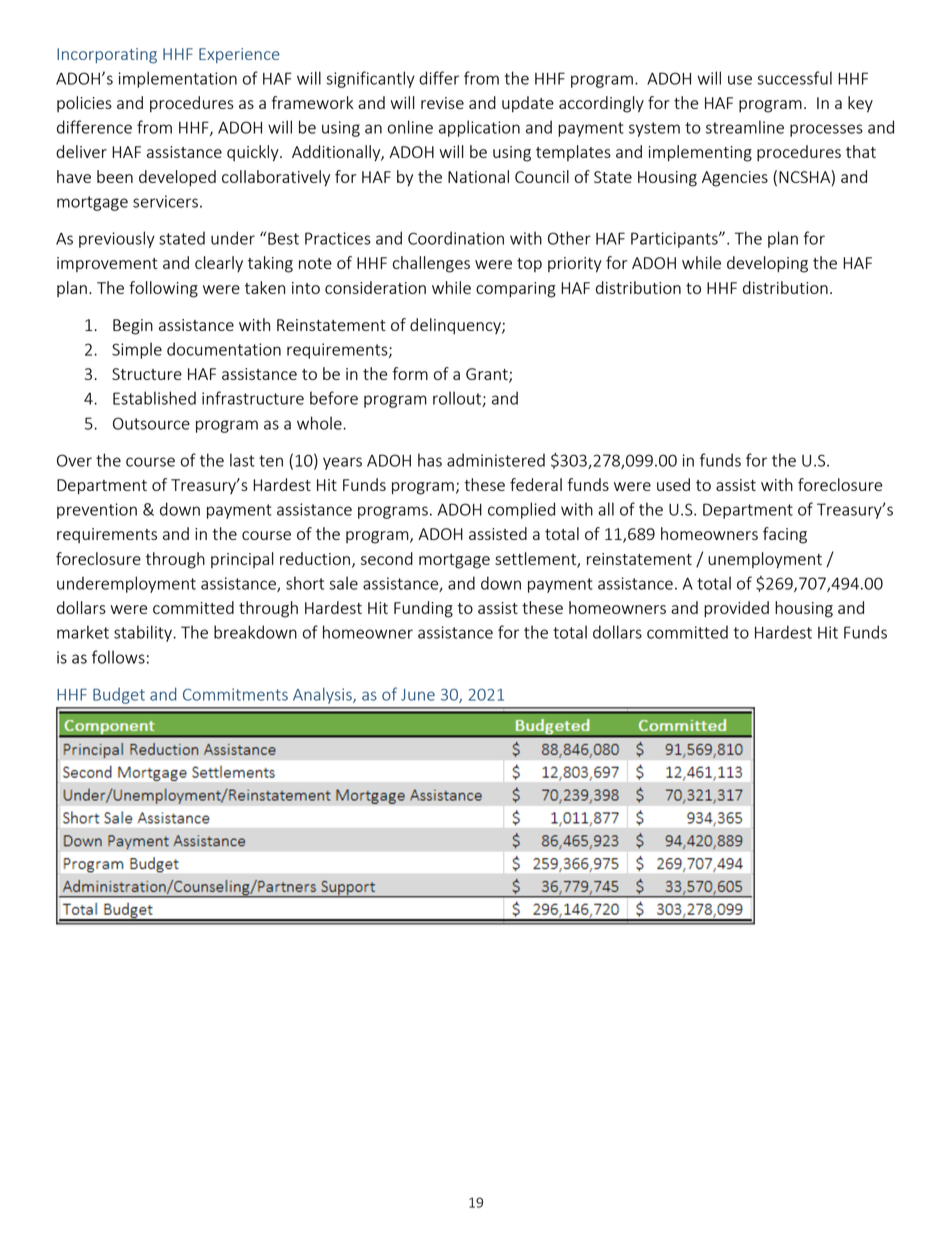  I want to click on implementation, so click(178, 79).
